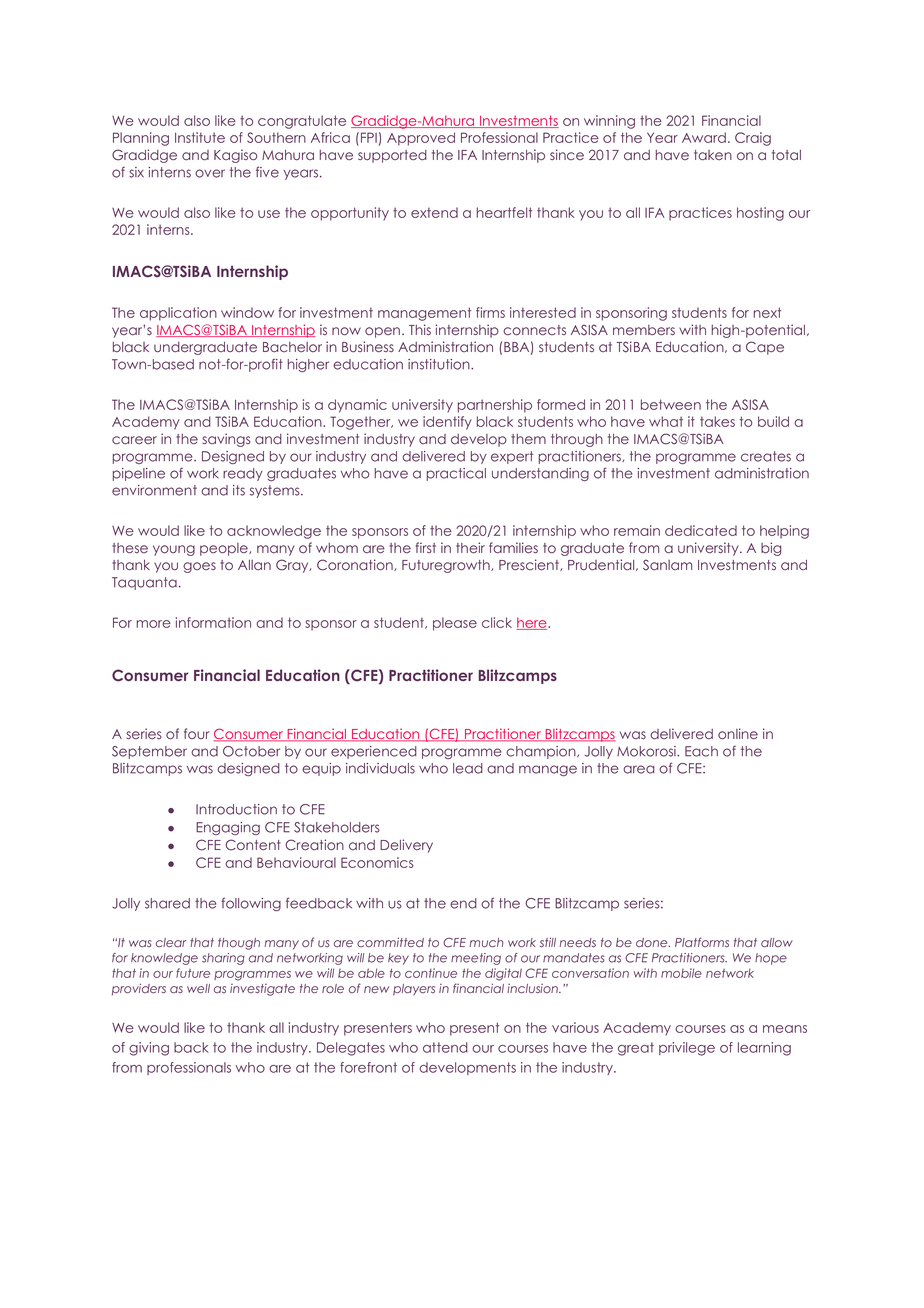  I want to click on taken, so click(713, 155).
